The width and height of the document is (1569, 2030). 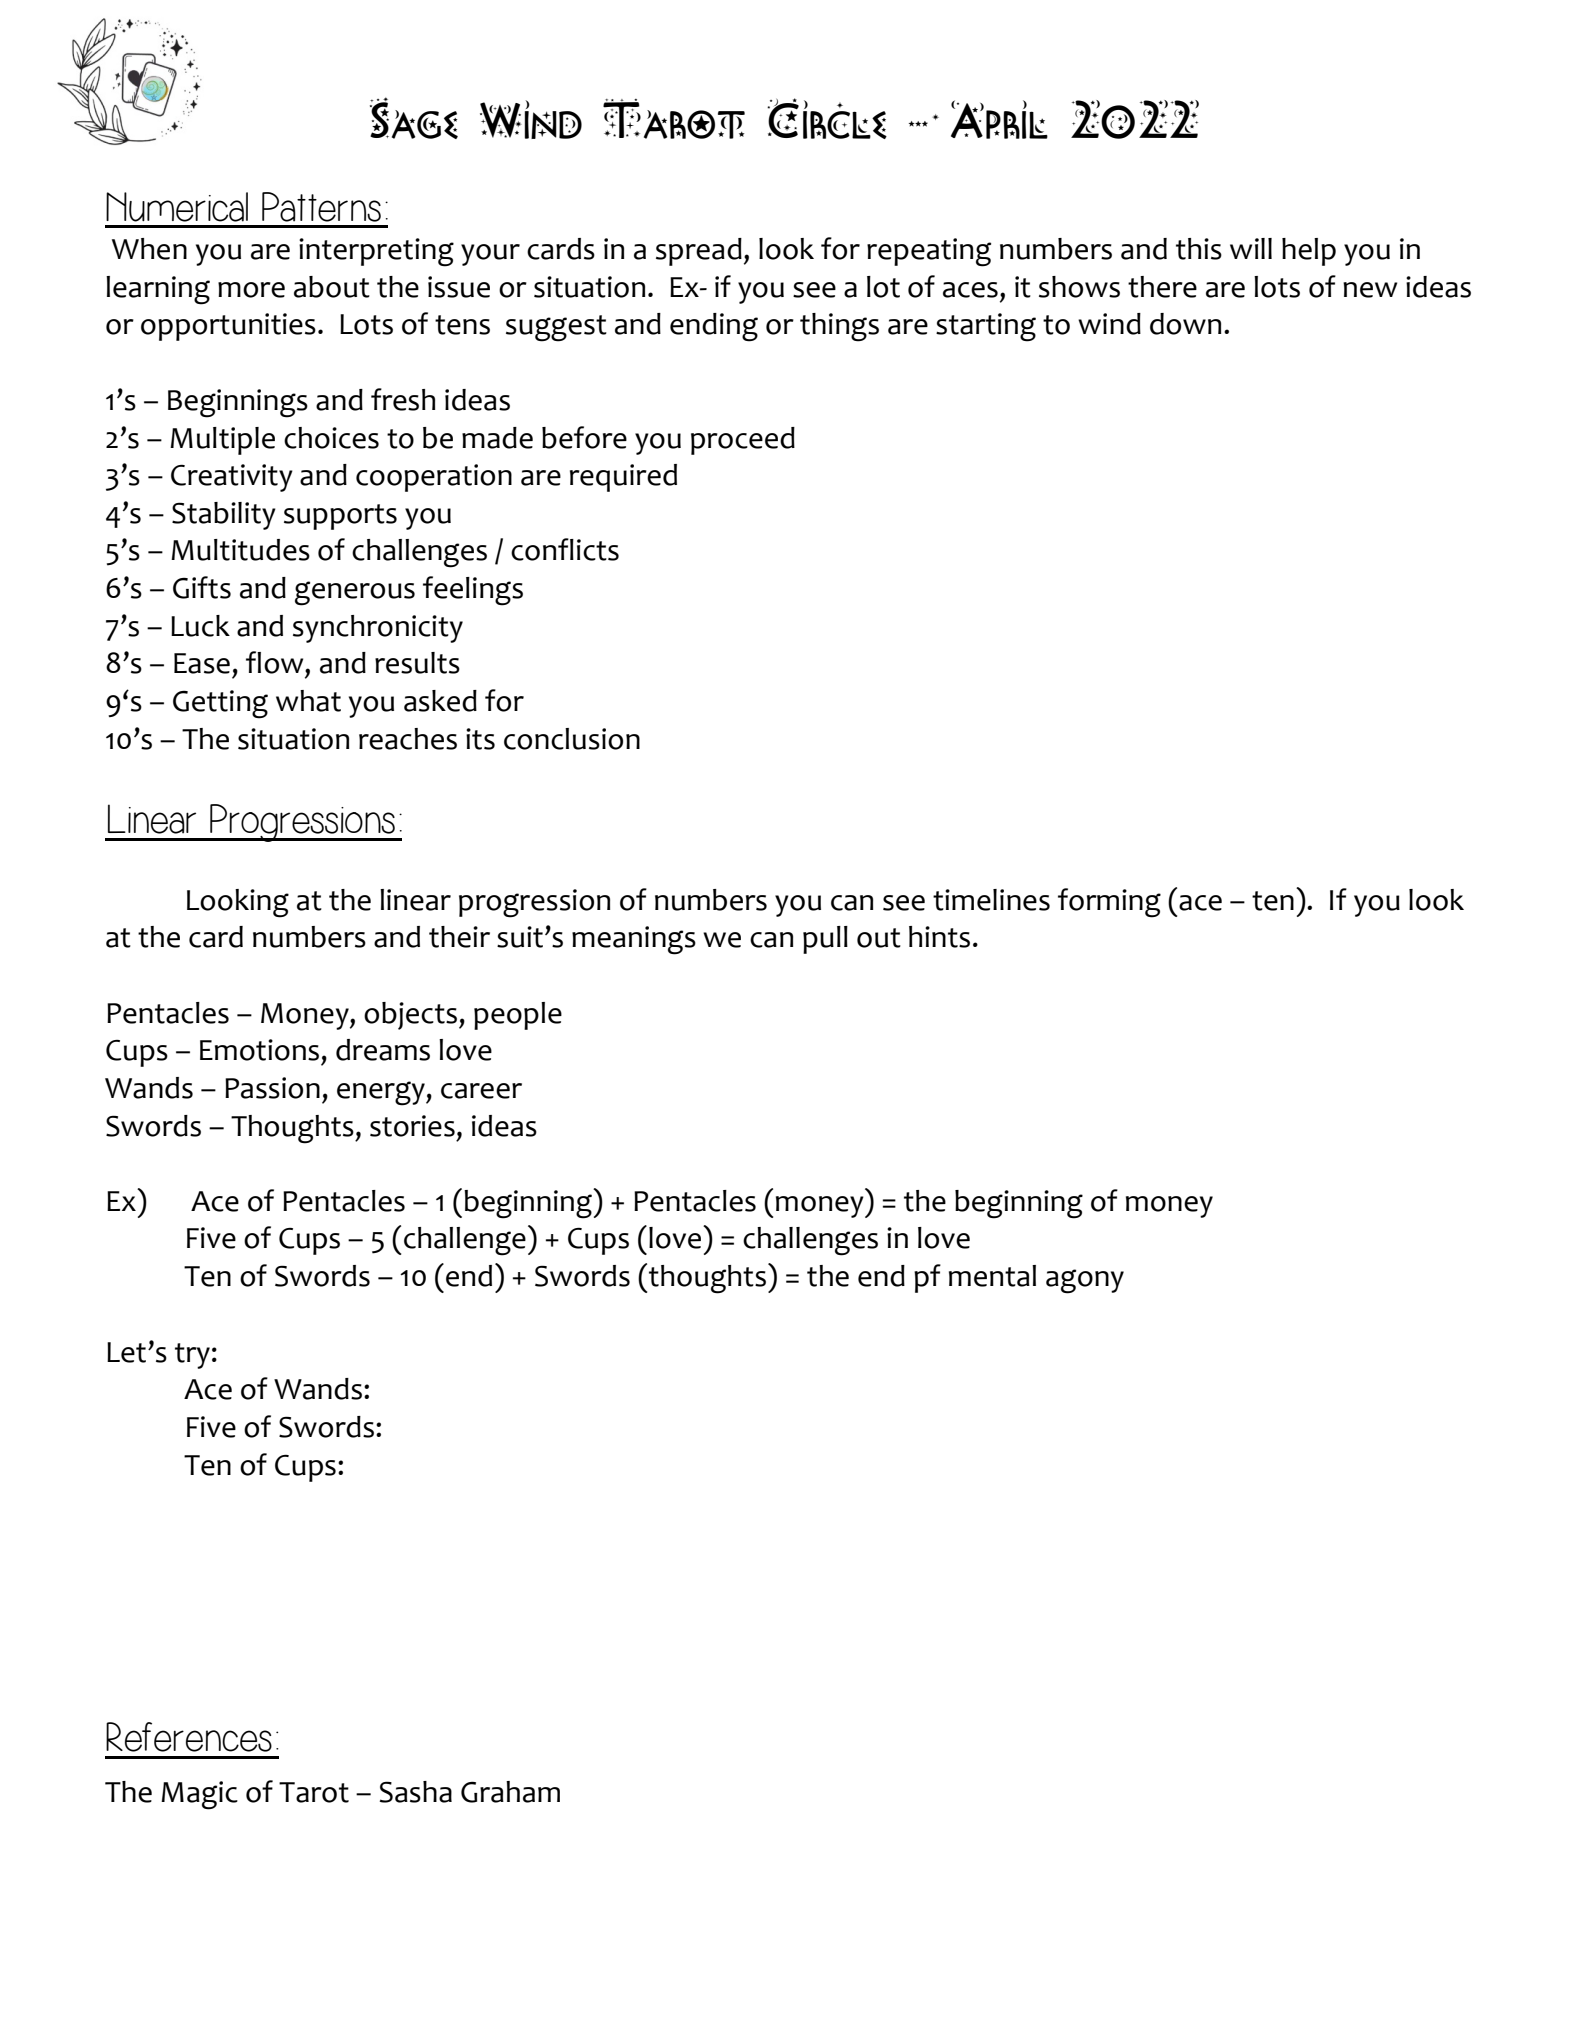 I want to click on agony, so click(x=1085, y=1281).
